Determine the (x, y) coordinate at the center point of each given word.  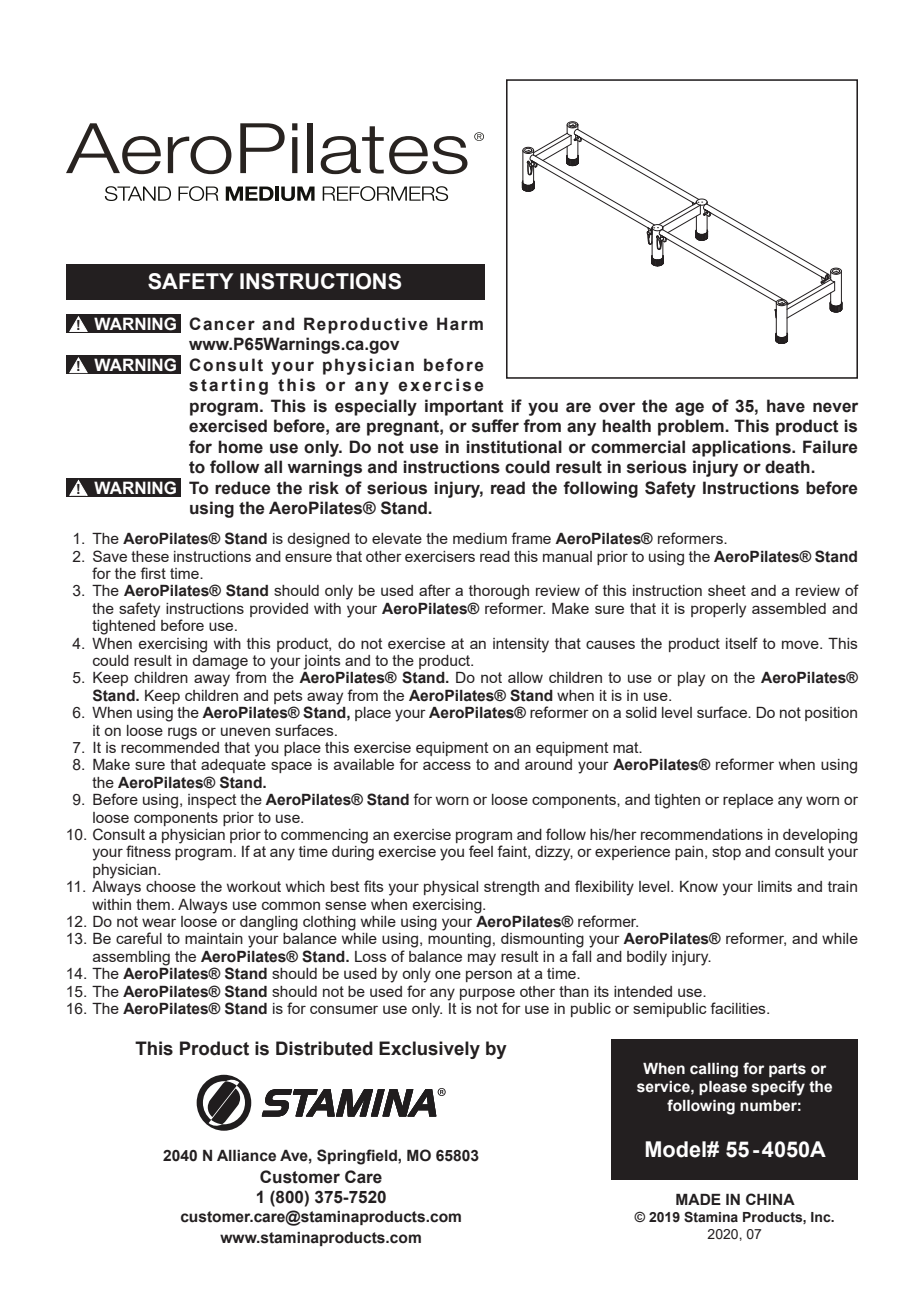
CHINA (770, 1199)
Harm (460, 324)
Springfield (358, 1157)
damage (220, 662)
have (786, 406)
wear (159, 922)
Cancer (222, 324)
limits (775, 886)
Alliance (246, 1156)
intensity (521, 645)
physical (451, 888)
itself (742, 643)
